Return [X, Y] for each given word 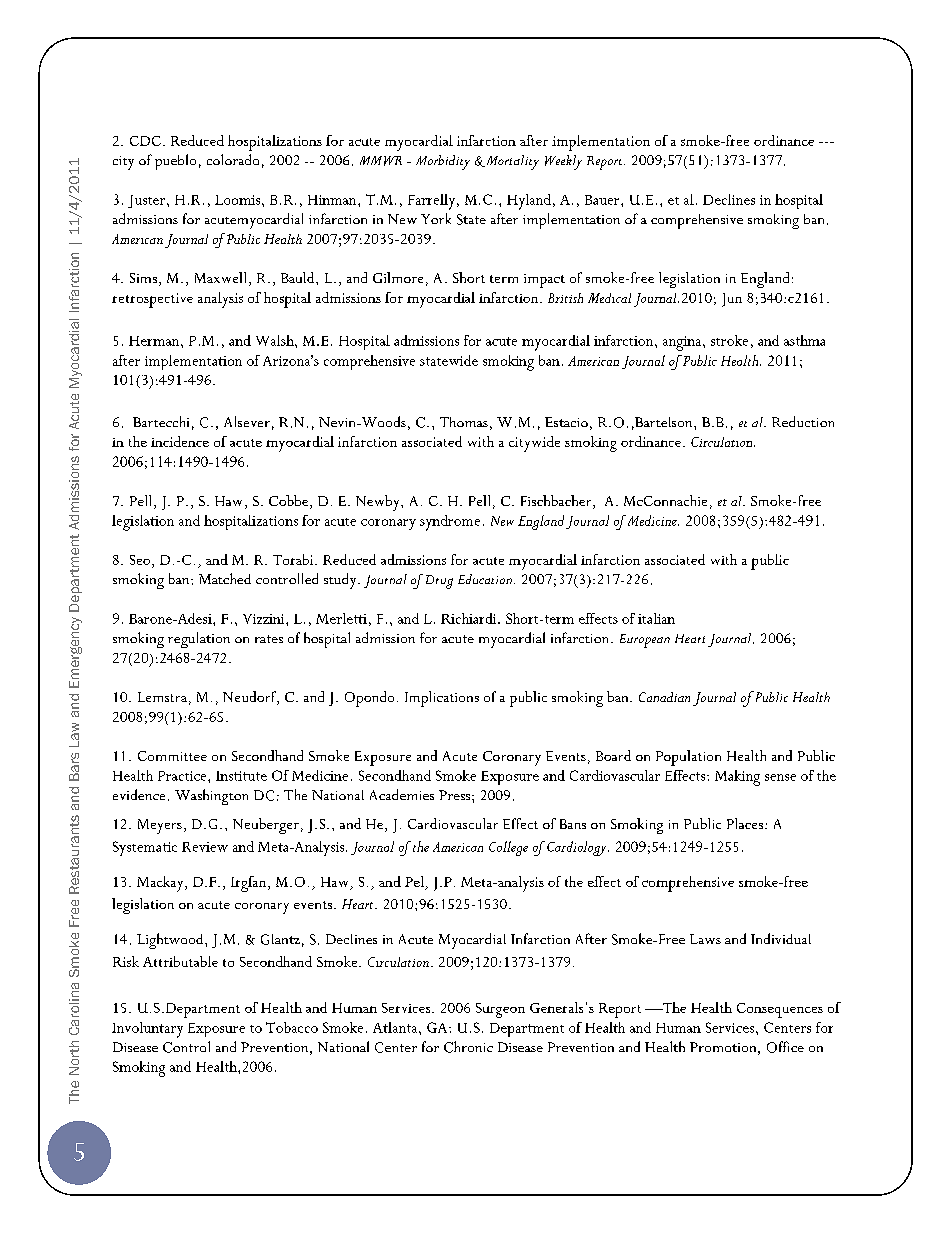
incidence [180, 441]
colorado [233, 159]
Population [688, 758]
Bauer [603, 200]
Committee [172, 756]
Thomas [464, 422]
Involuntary [147, 1030]
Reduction [803, 421]
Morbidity [443, 162]
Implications [442, 699]
